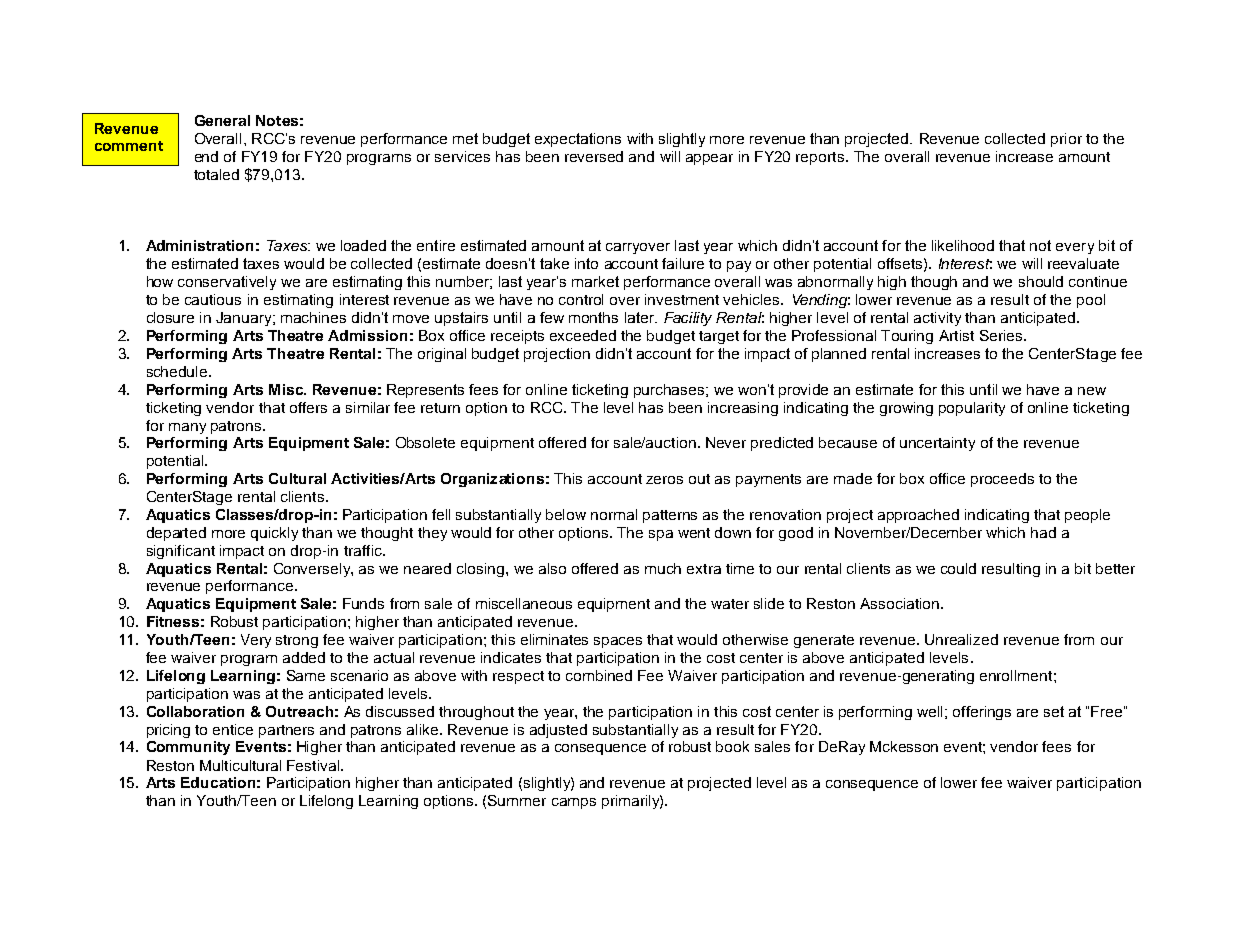 The height and width of the image is (952, 1233). I want to click on Festival, so click(314, 765).
